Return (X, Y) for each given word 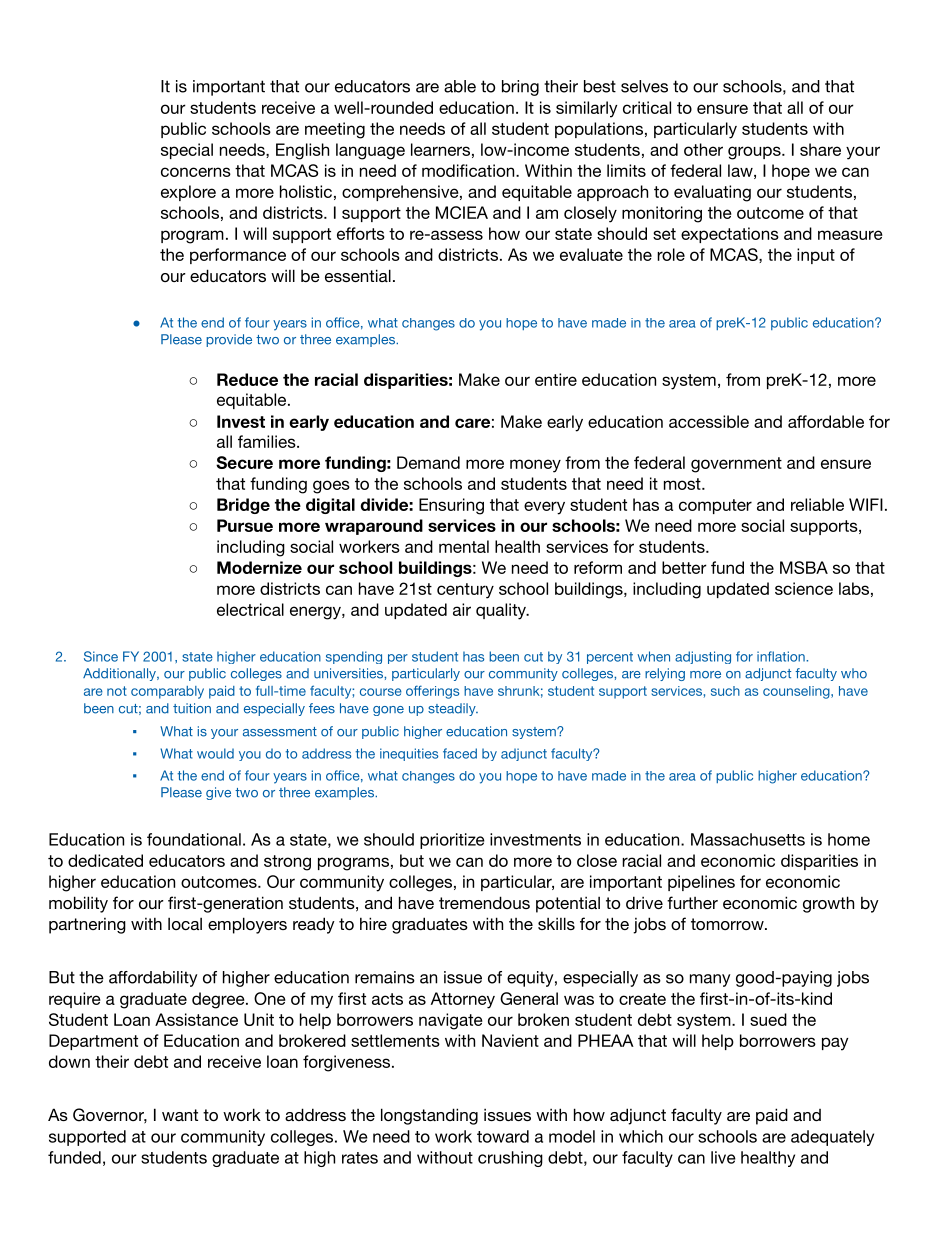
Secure (244, 462)
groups (755, 153)
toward (503, 1136)
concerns (196, 172)
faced (460, 753)
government (736, 465)
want (180, 1115)
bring (520, 88)
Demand (428, 462)
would (215, 753)
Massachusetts (748, 839)
